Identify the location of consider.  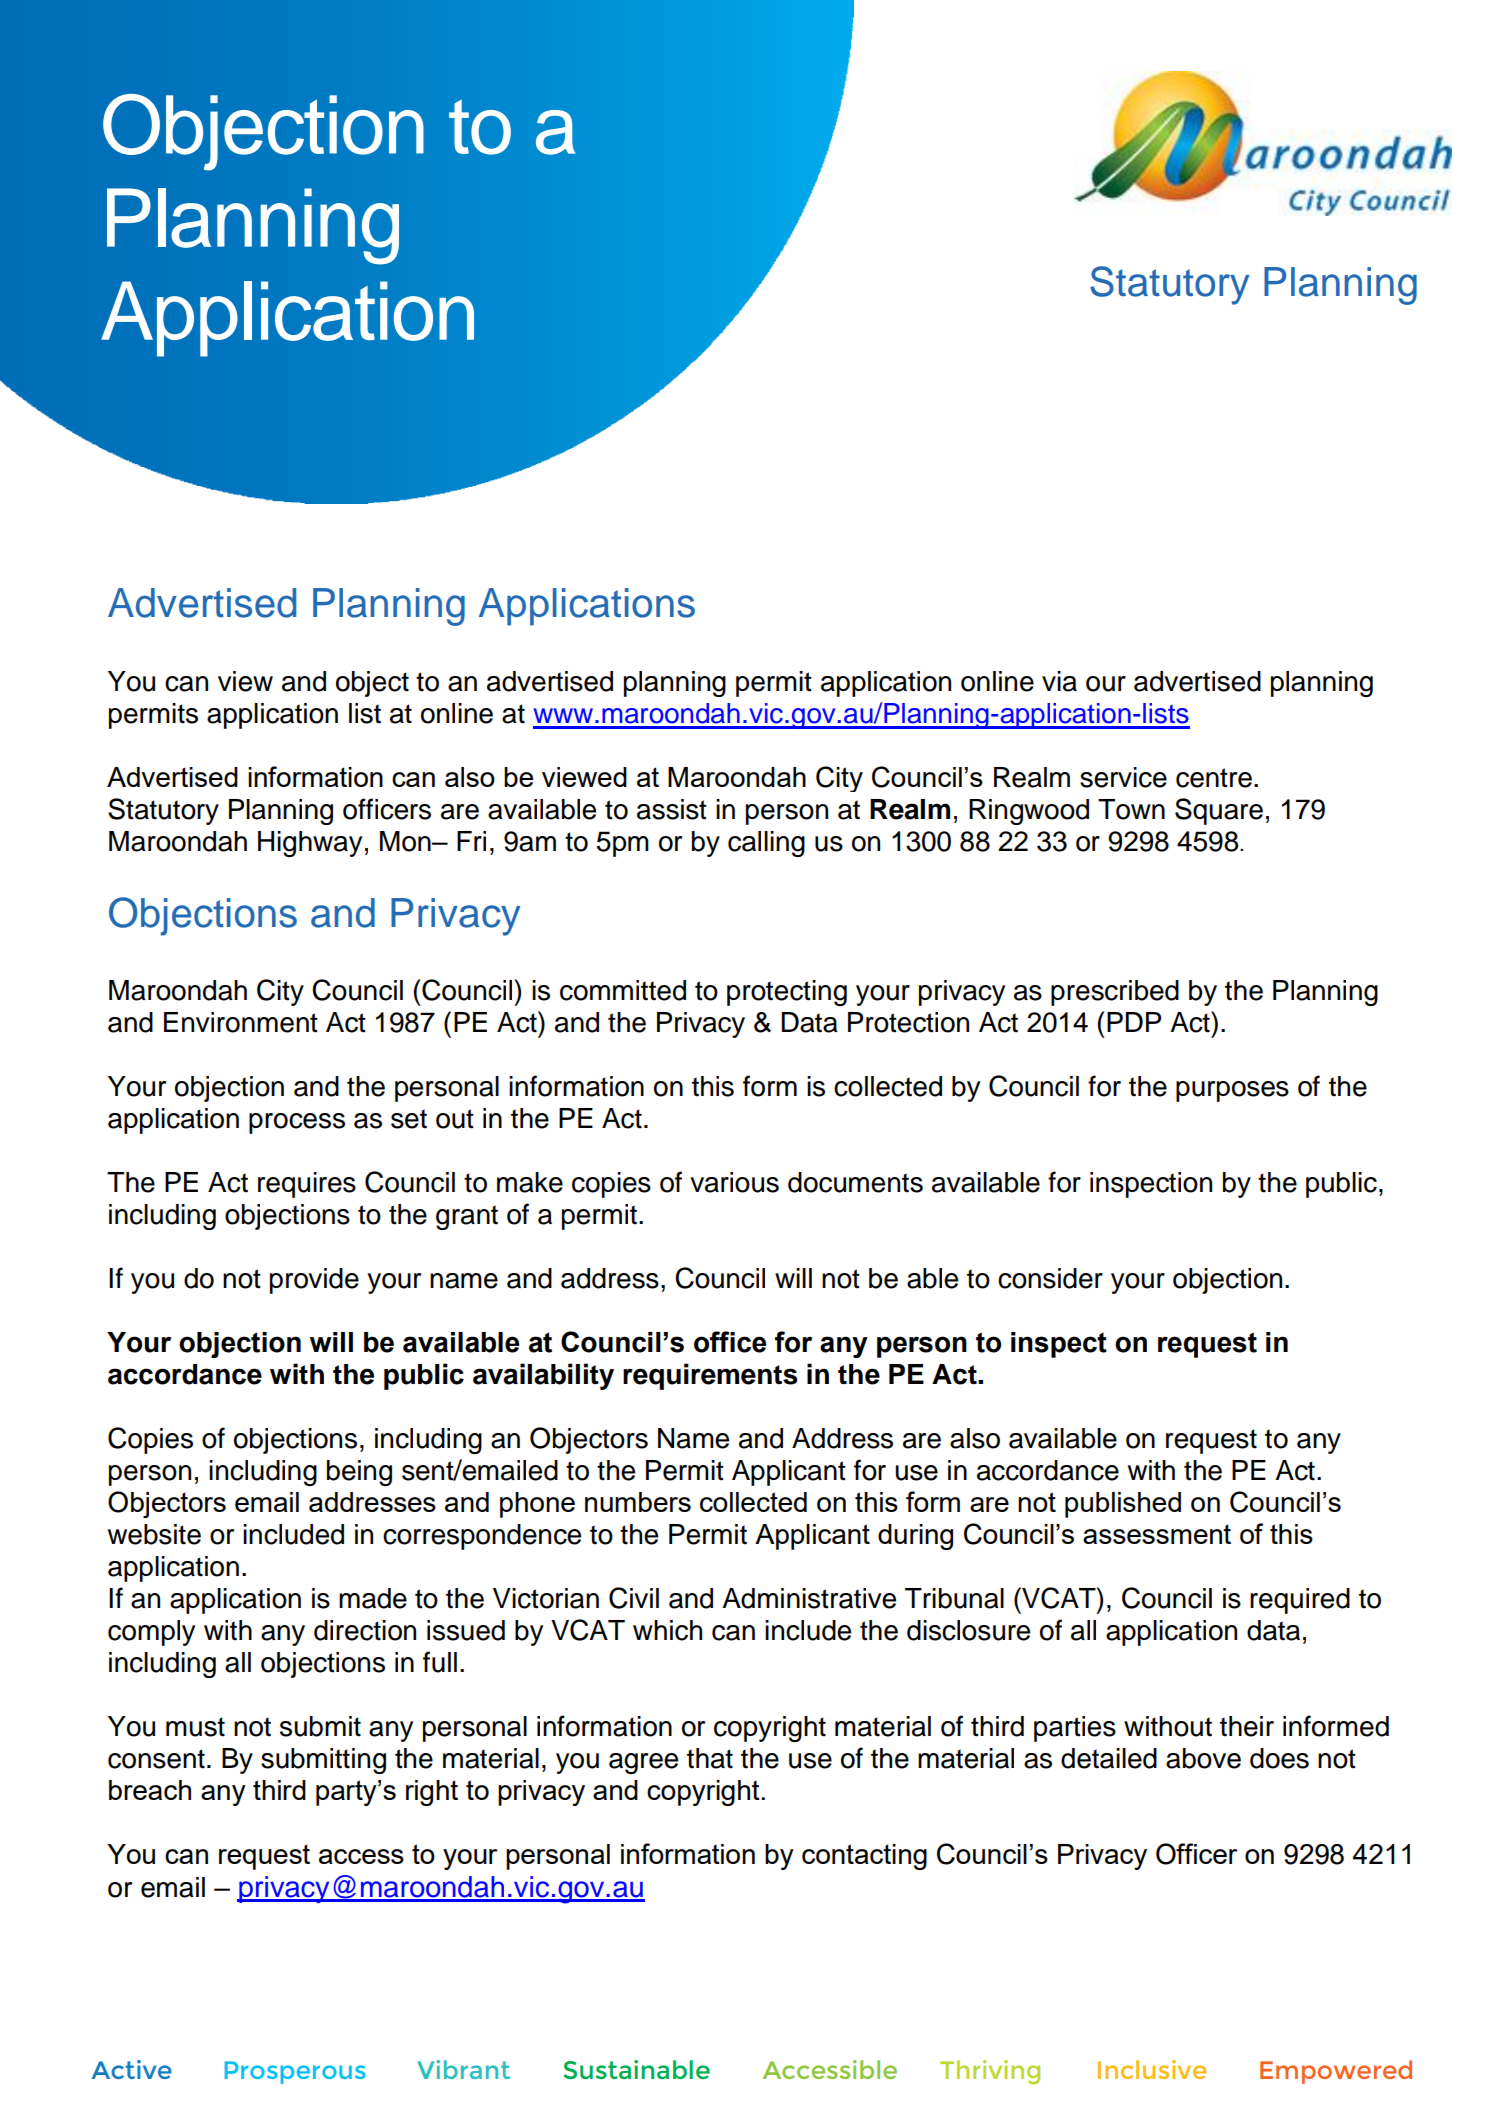
(1050, 1278).
